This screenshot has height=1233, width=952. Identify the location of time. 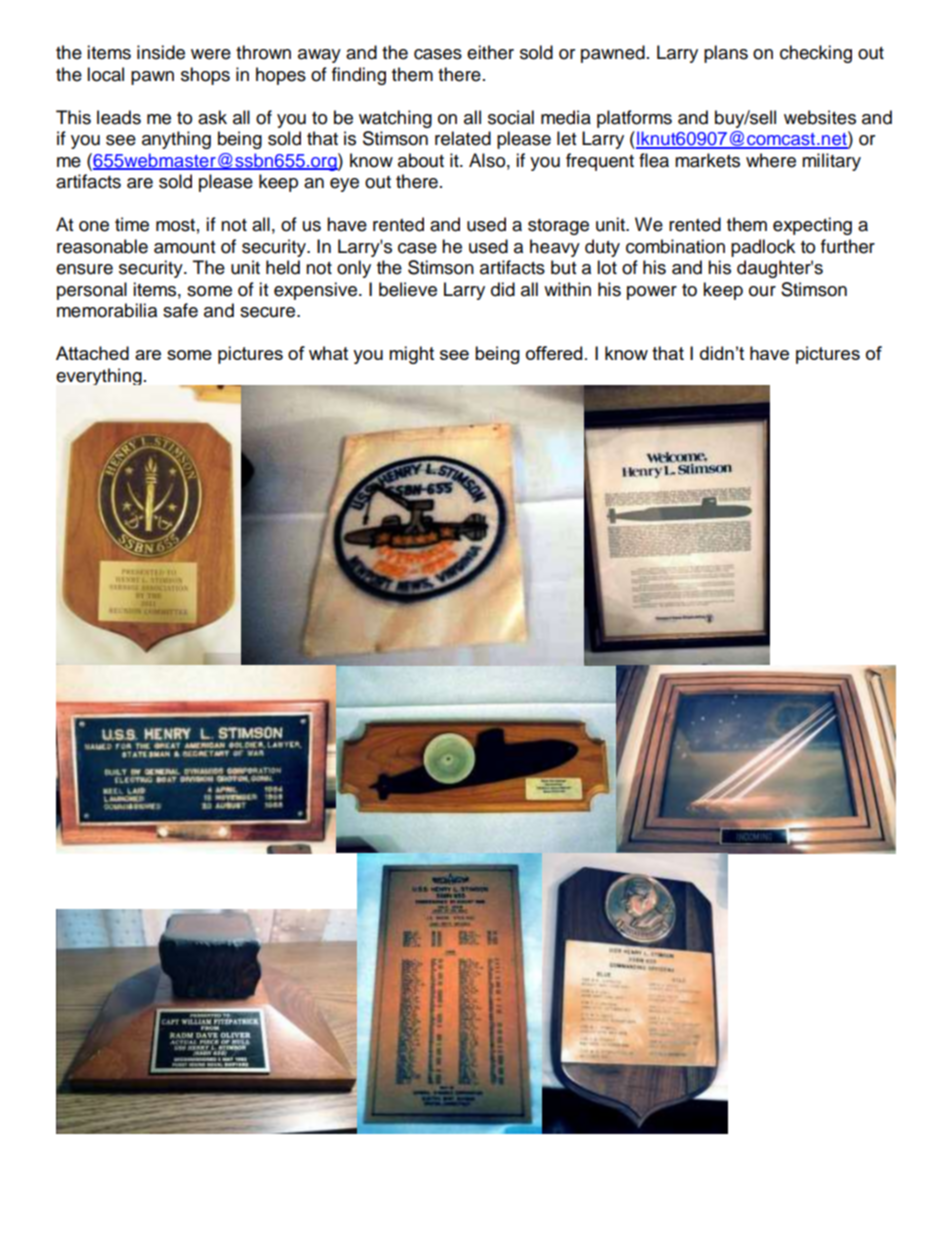
(132, 224).
